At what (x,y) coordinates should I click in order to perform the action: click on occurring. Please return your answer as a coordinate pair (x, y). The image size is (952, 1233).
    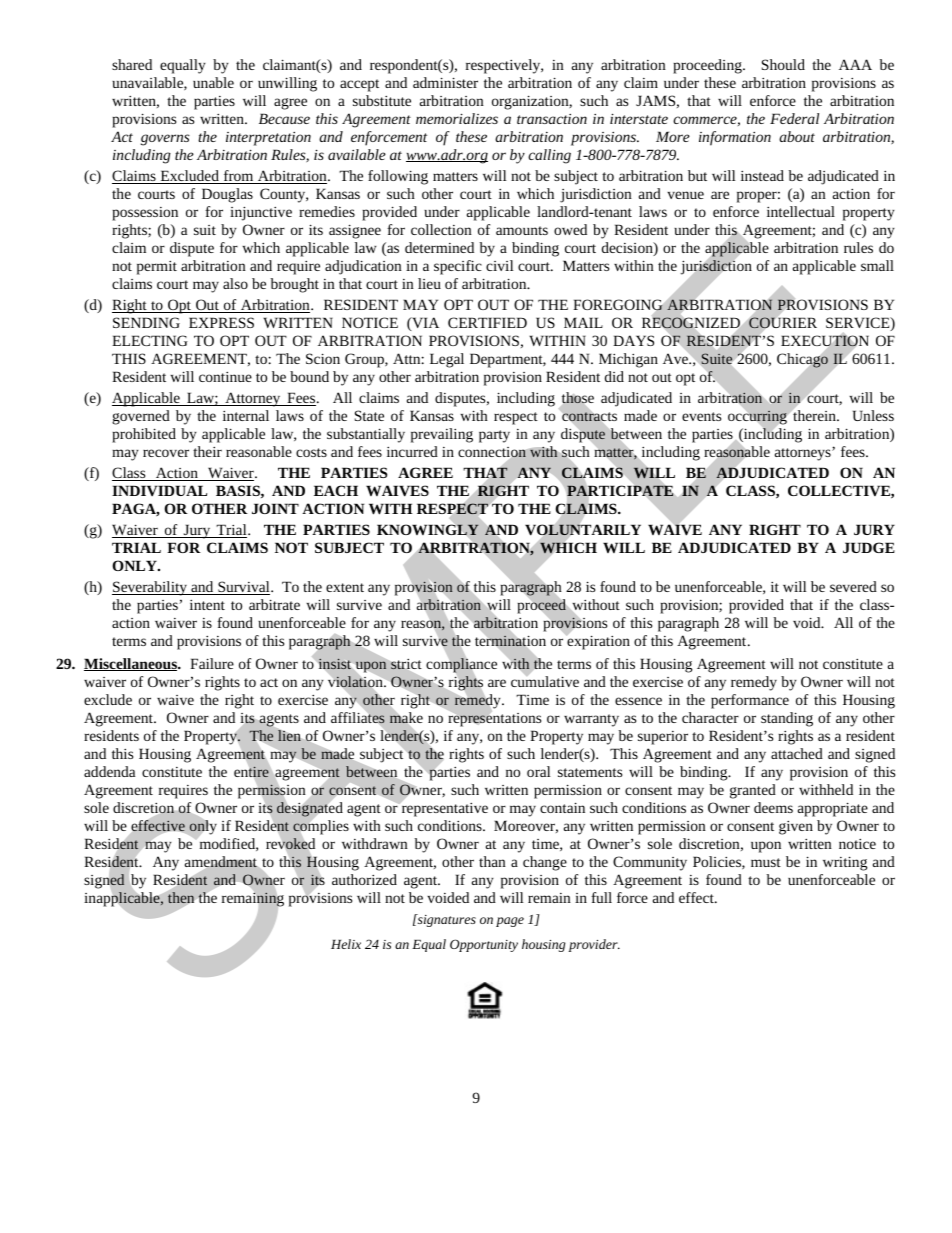
    Looking at the image, I should click on (757, 417).
